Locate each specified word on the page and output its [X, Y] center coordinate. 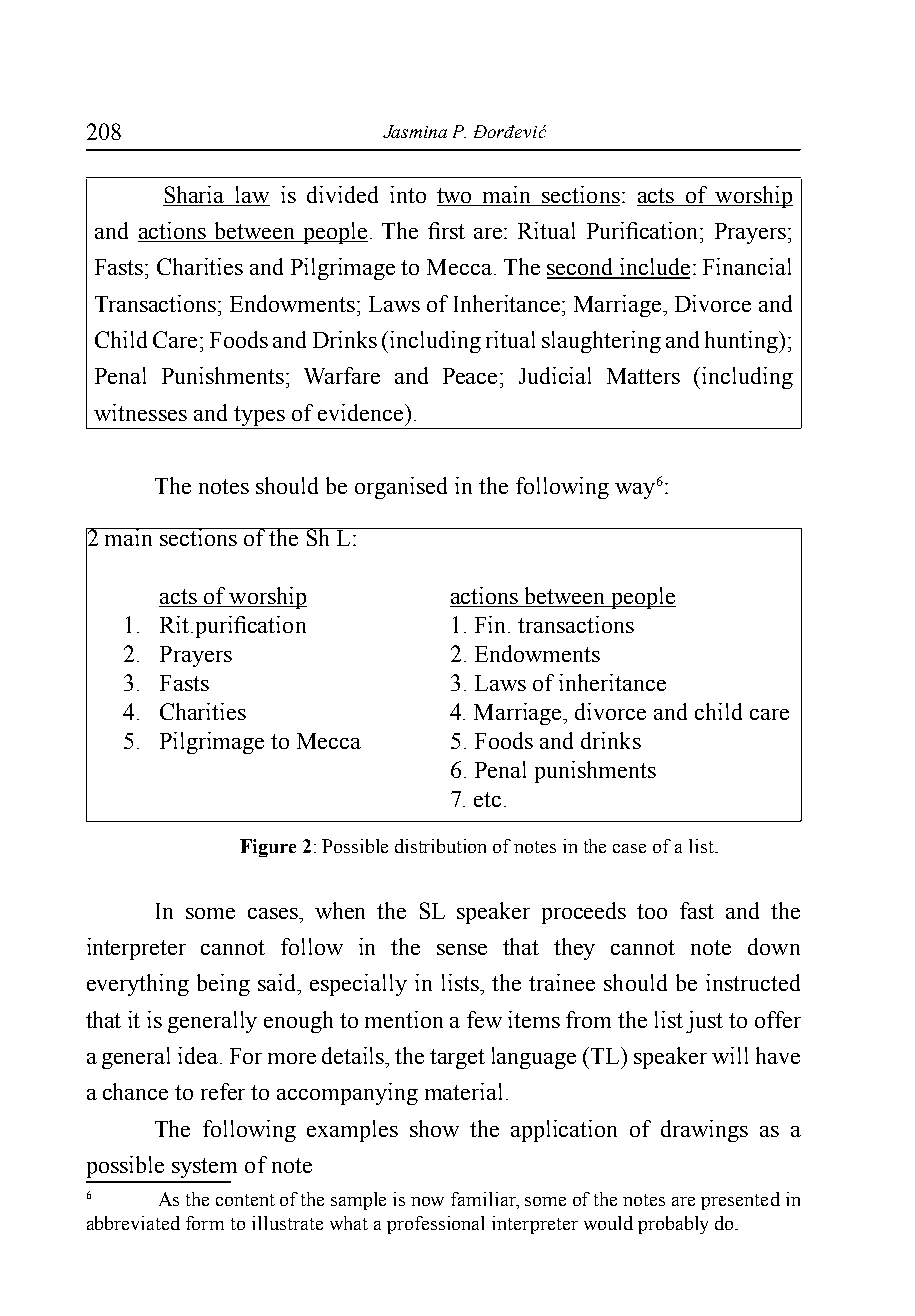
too [652, 911]
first [446, 230]
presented [740, 1201]
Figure [268, 848]
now [427, 1201]
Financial [747, 266]
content [245, 1200]
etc [487, 799]
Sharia [195, 196]
